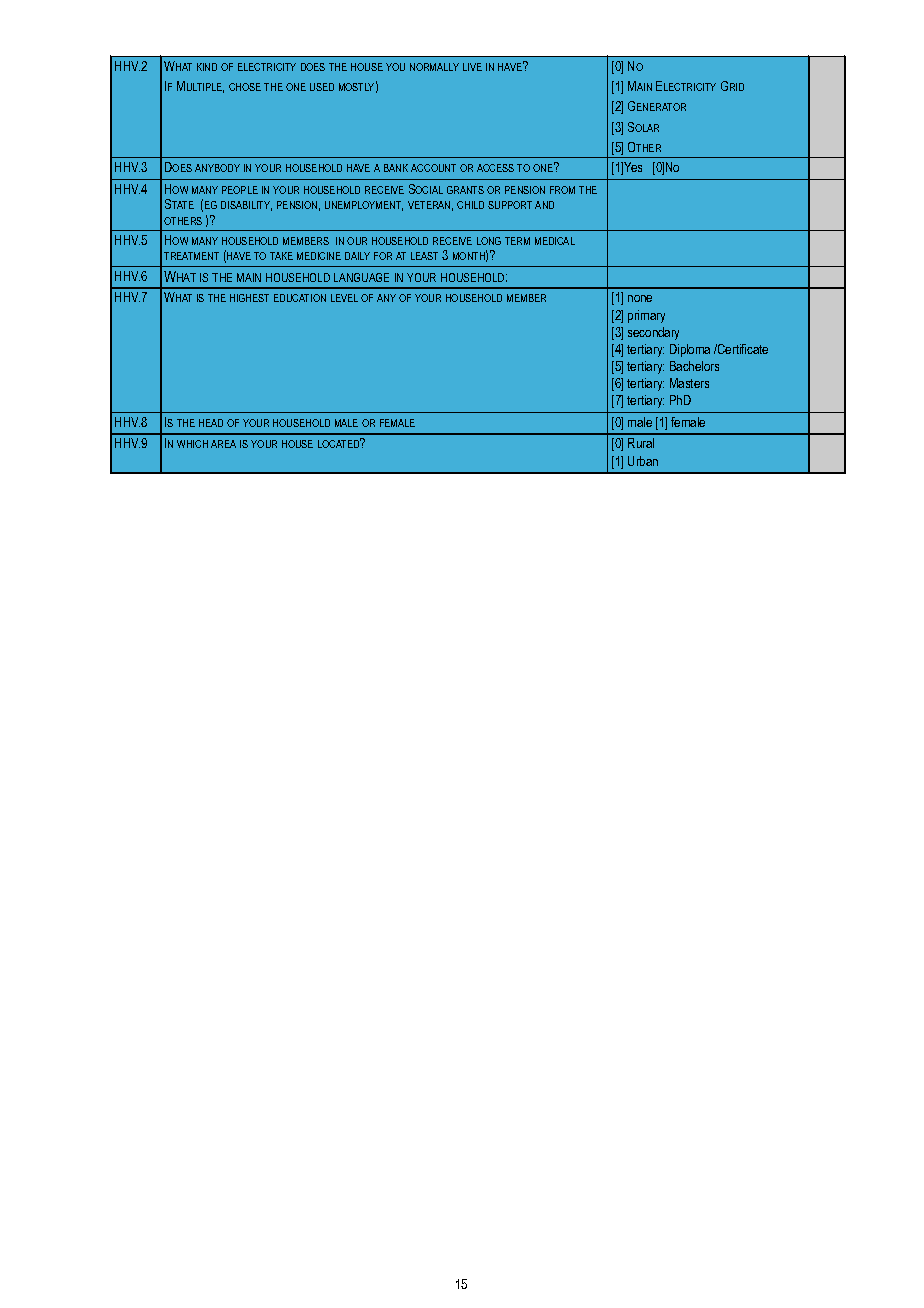  Describe the element at coordinates (424, 256) in the document. I see `LEAST` at that location.
